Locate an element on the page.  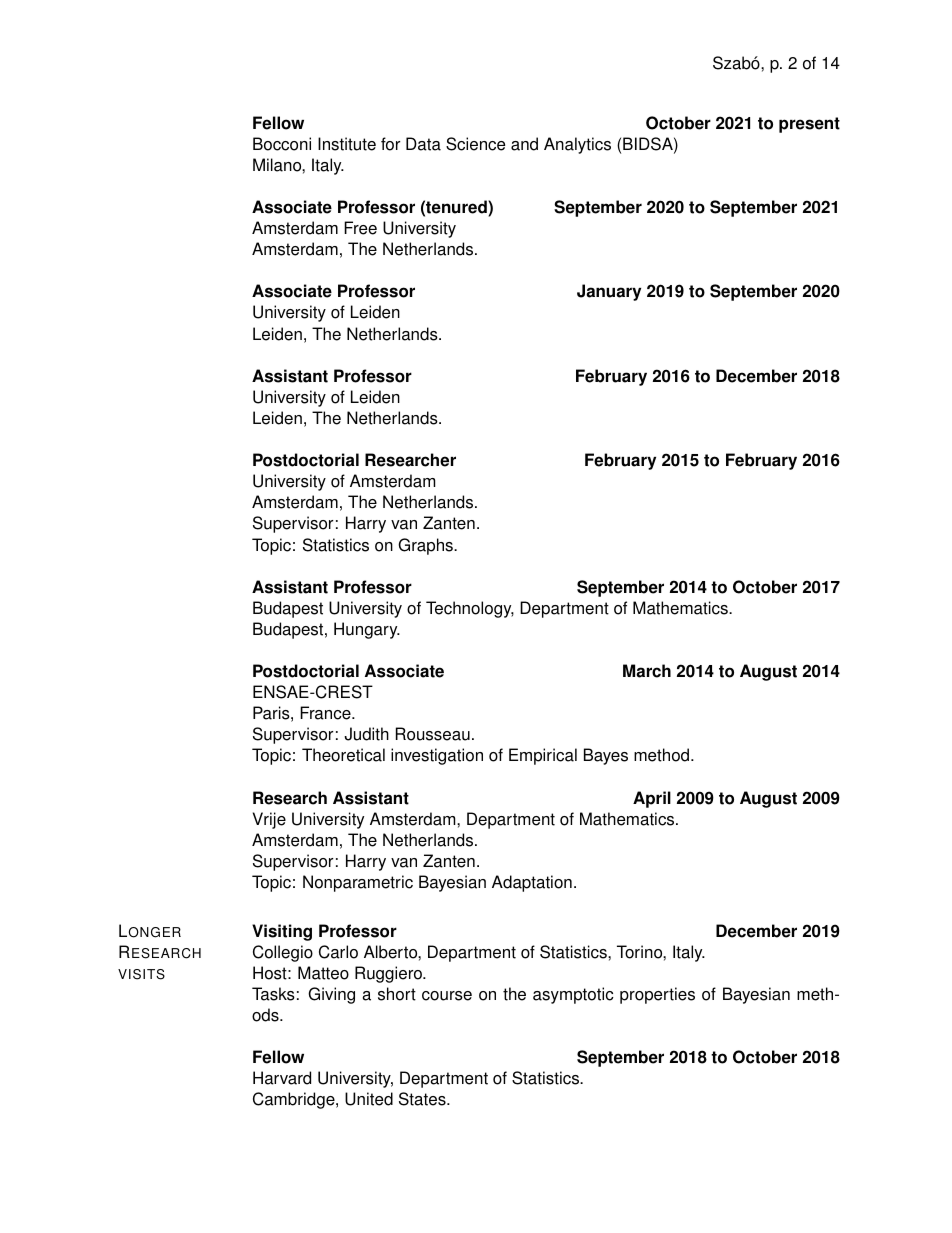
present is located at coordinates (809, 125).
